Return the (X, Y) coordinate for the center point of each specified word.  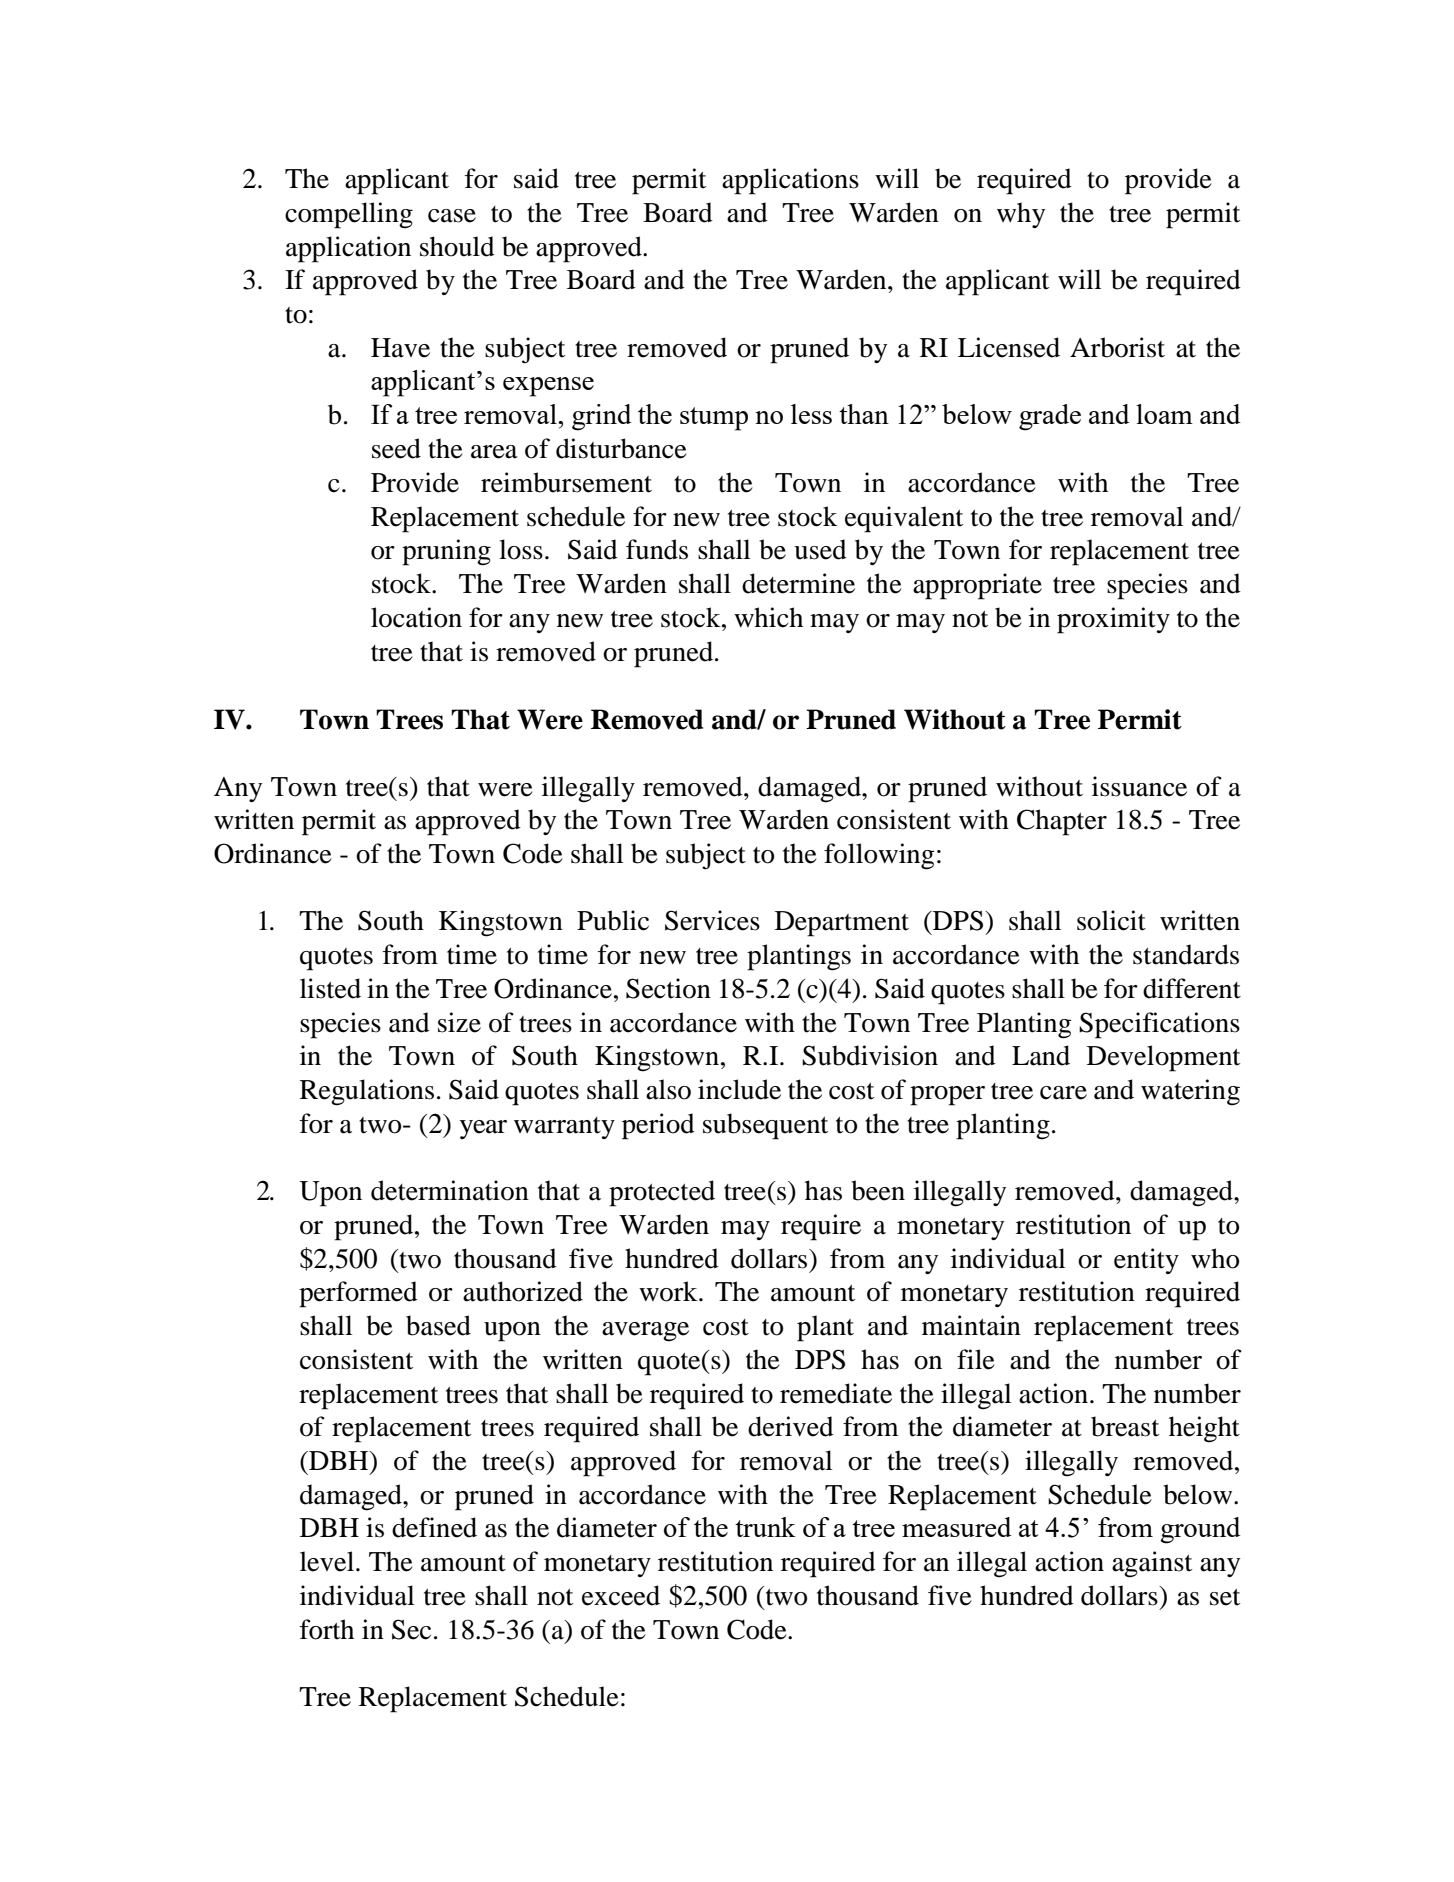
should (457, 246)
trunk (765, 1527)
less (811, 414)
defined (434, 1527)
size (459, 1022)
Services (712, 920)
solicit (1111, 920)
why (1021, 215)
